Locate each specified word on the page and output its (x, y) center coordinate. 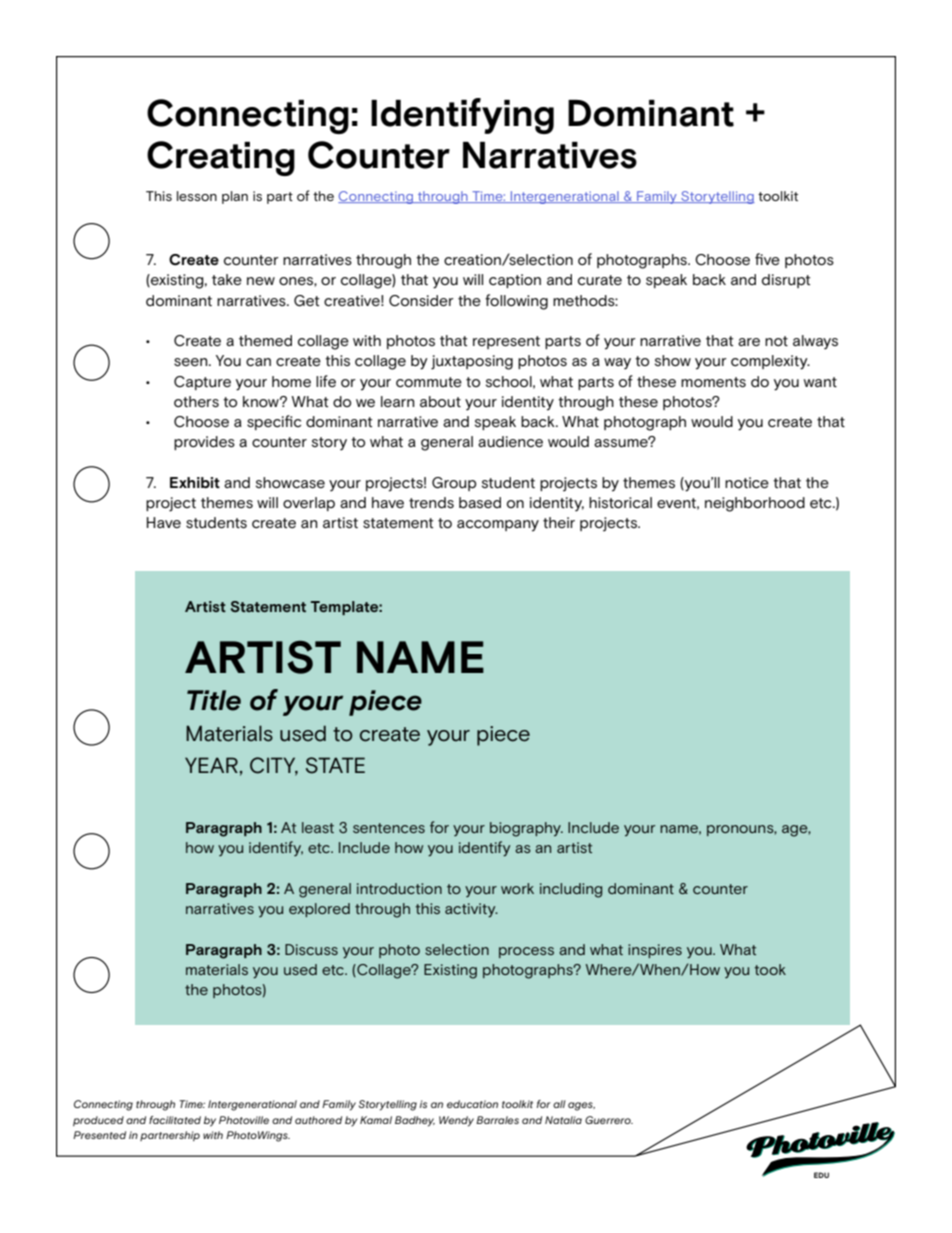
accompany (498, 526)
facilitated (175, 1120)
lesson (197, 196)
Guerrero (609, 1120)
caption (515, 281)
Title (214, 700)
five (767, 259)
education (472, 1104)
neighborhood (755, 504)
